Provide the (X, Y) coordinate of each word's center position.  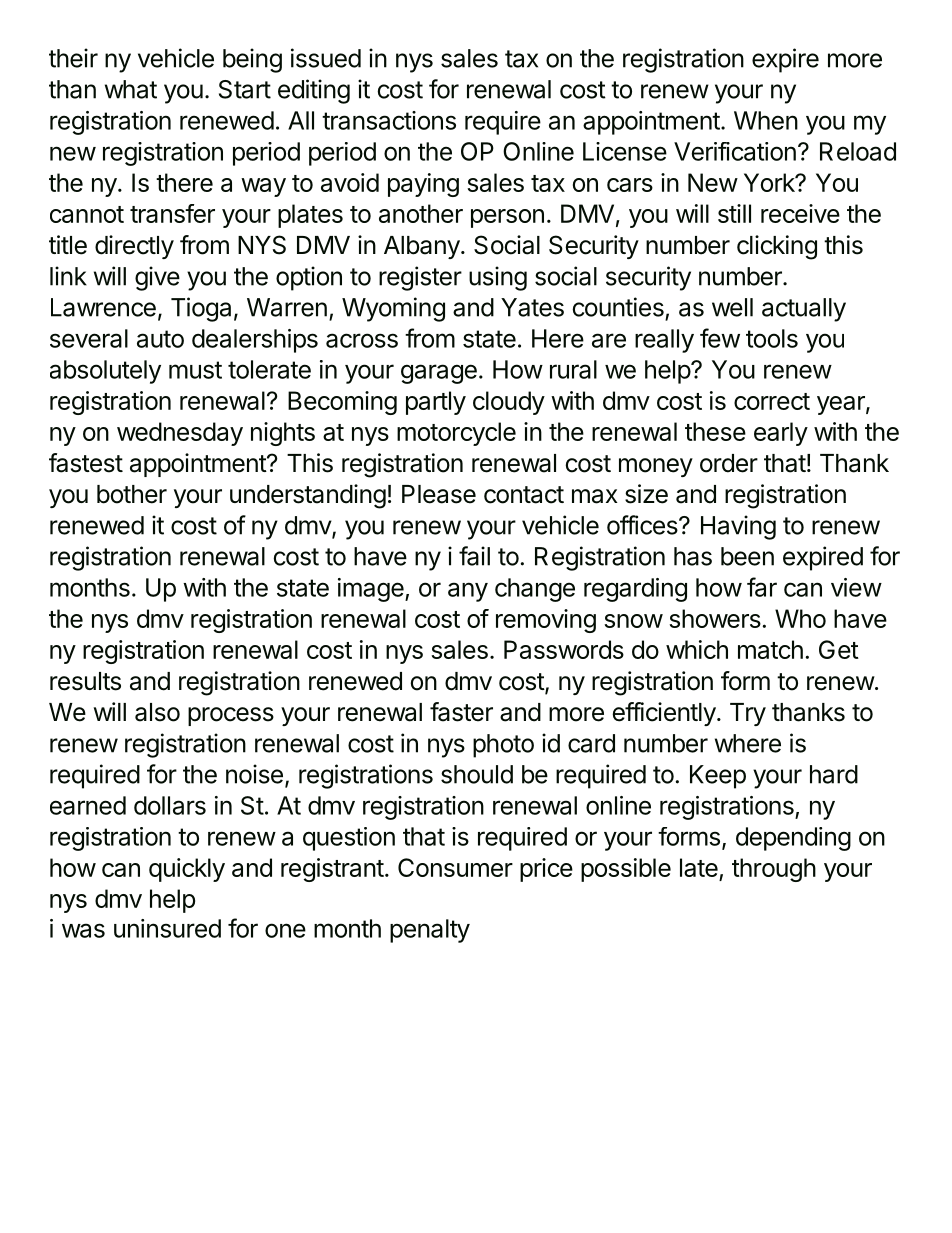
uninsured (167, 928)
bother (132, 494)
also (157, 712)
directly (134, 247)
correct (772, 401)
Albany (422, 247)
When (766, 120)
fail (474, 556)
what (131, 89)
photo (503, 746)
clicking (777, 247)
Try (748, 714)
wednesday (180, 434)
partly (436, 403)
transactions (389, 120)
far (762, 587)
